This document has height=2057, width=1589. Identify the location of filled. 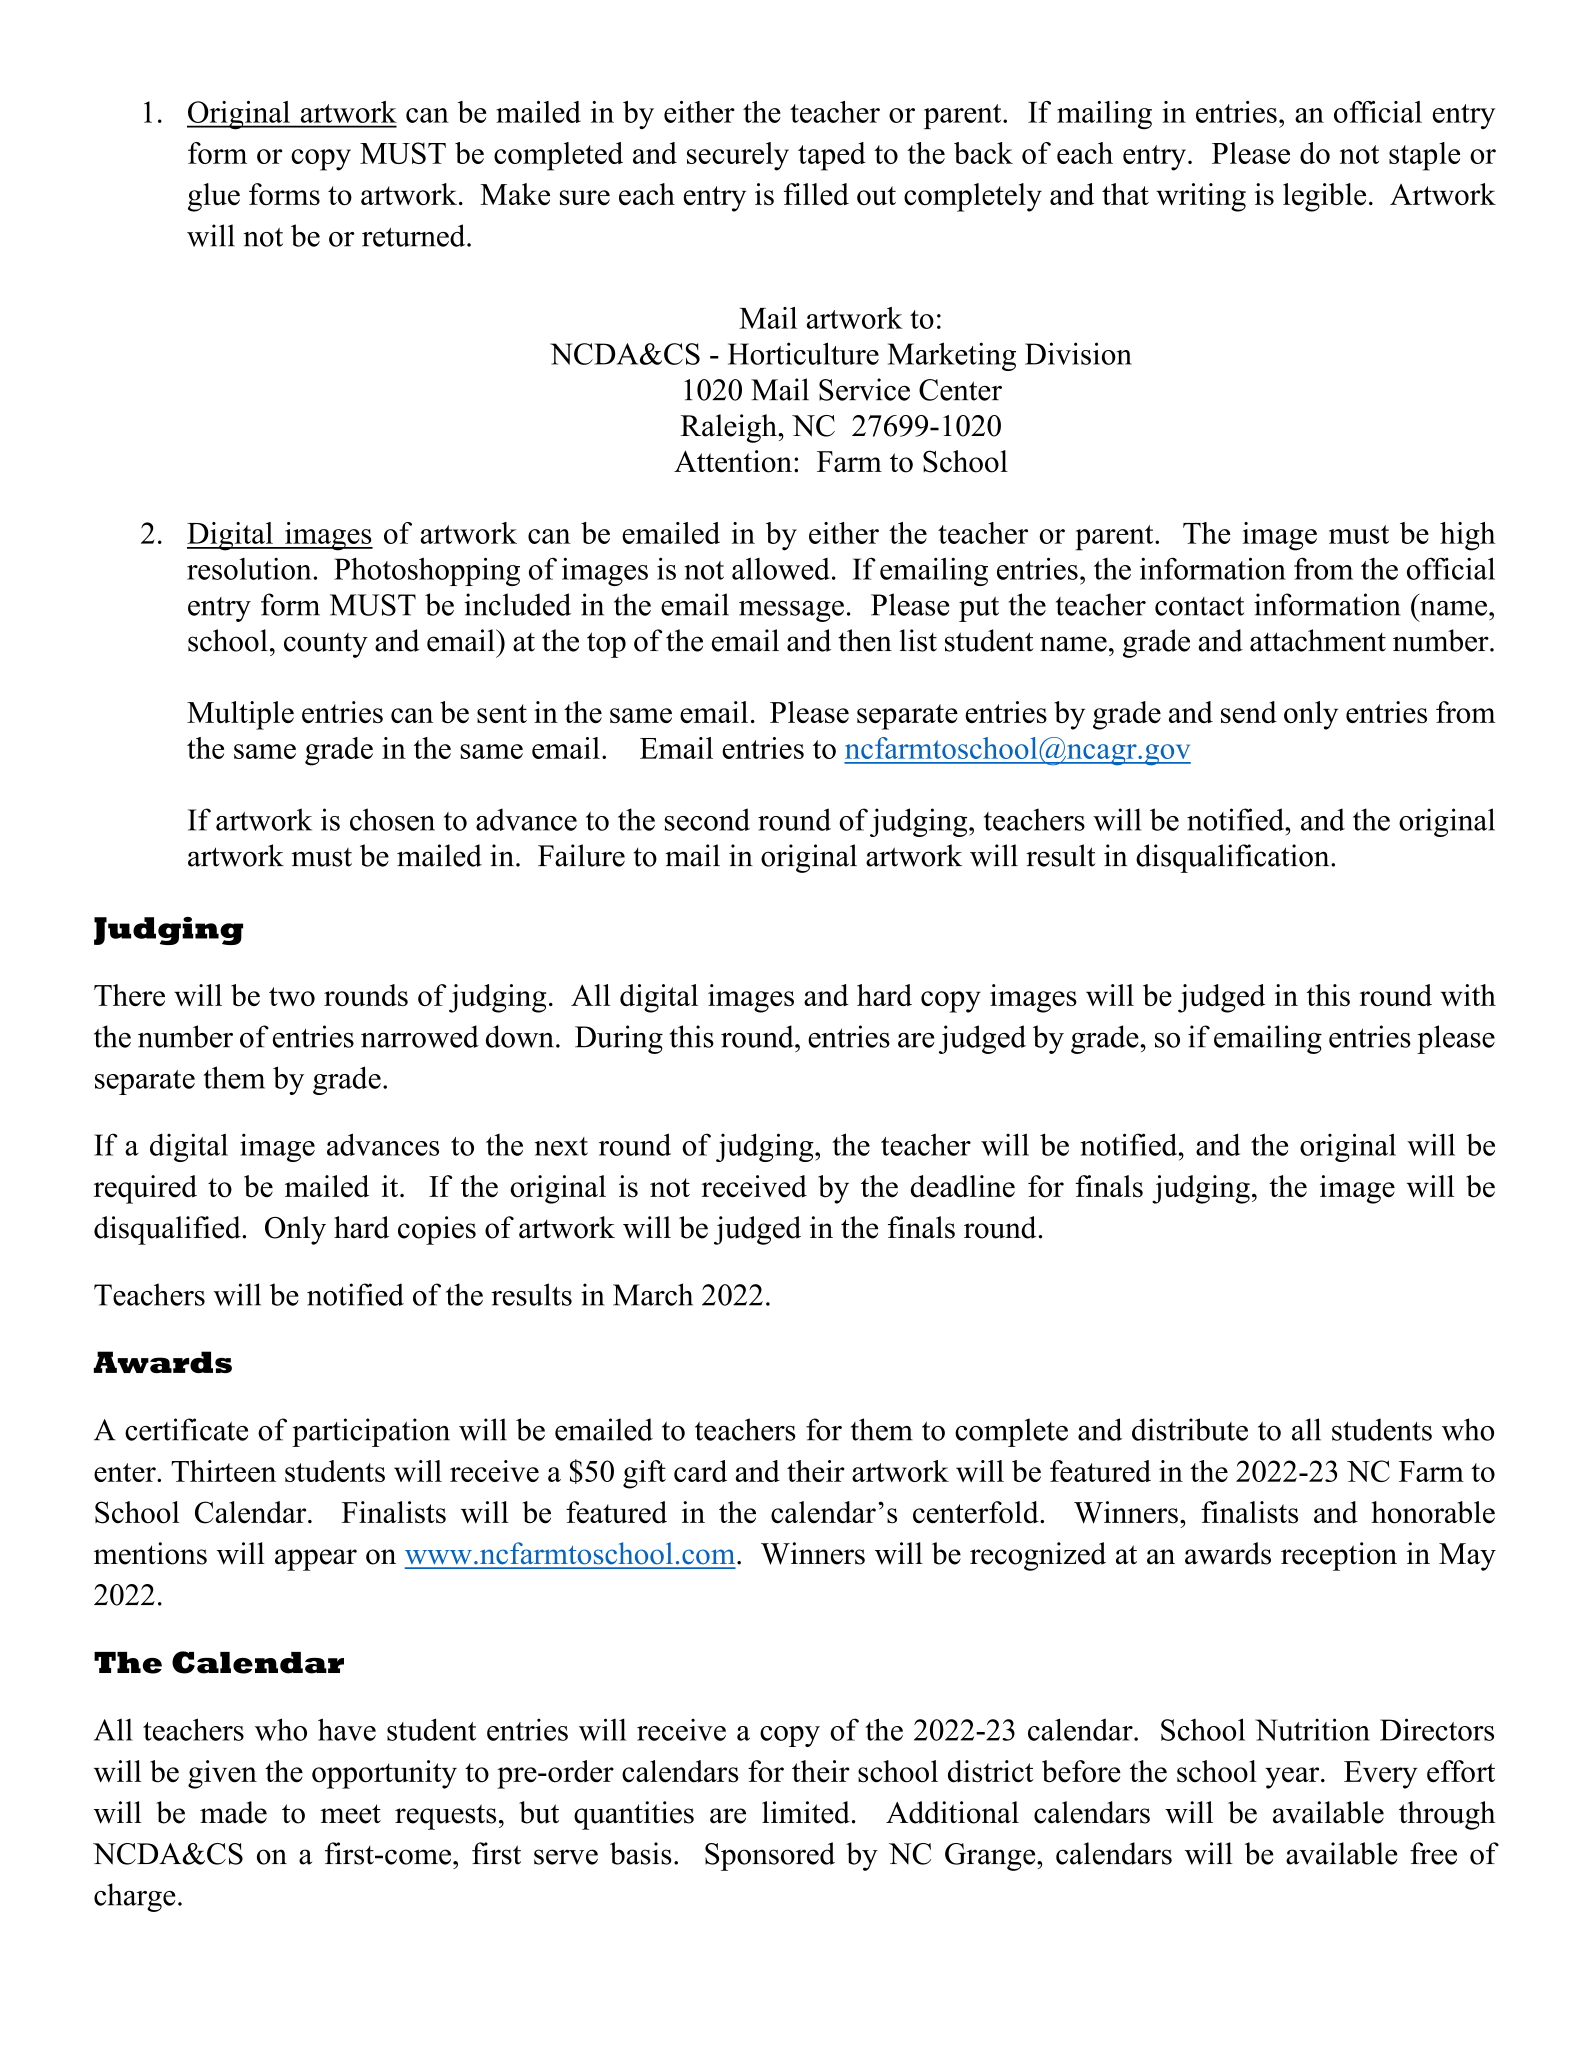
(816, 194).
